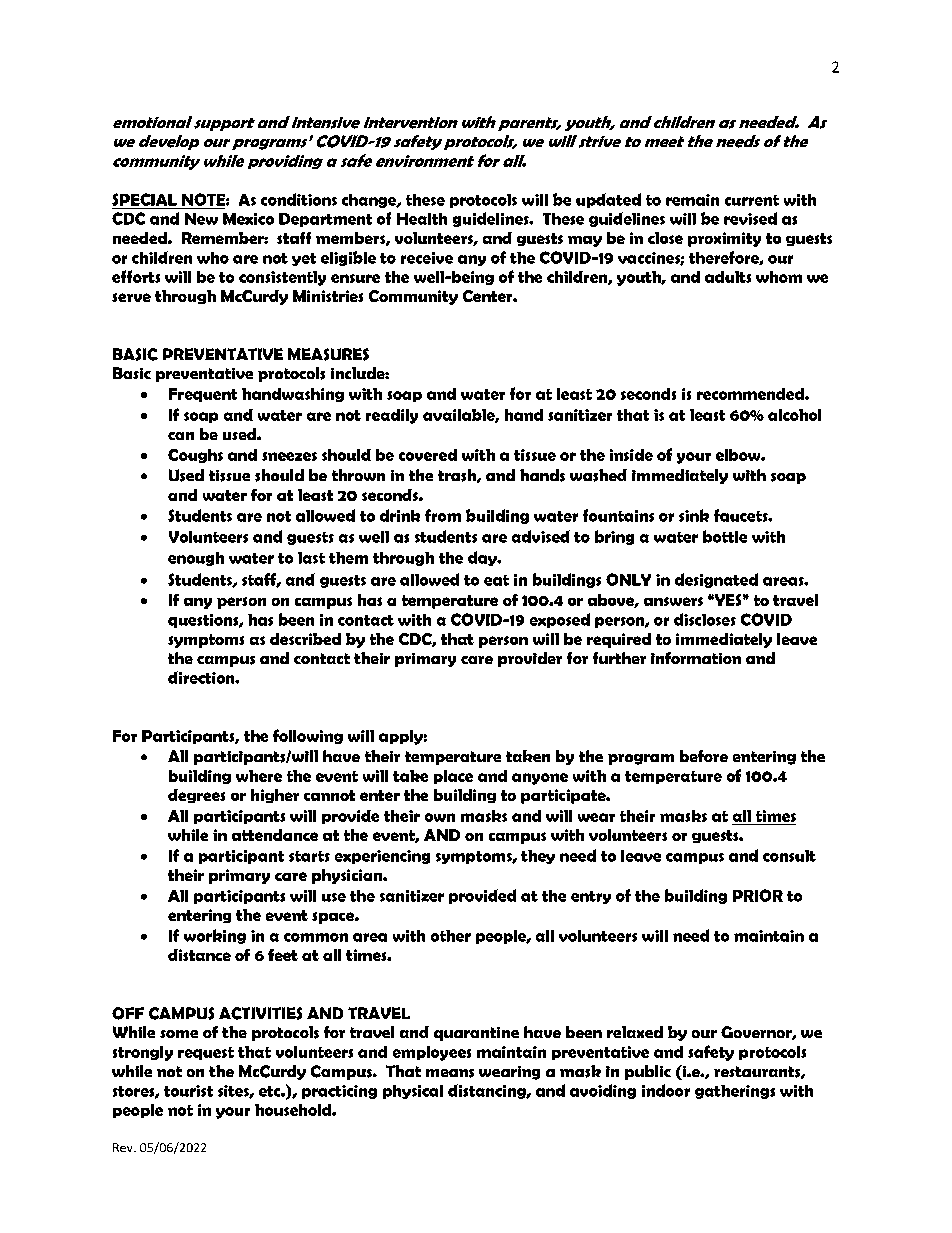  I want to click on Health, so click(422, 219).
